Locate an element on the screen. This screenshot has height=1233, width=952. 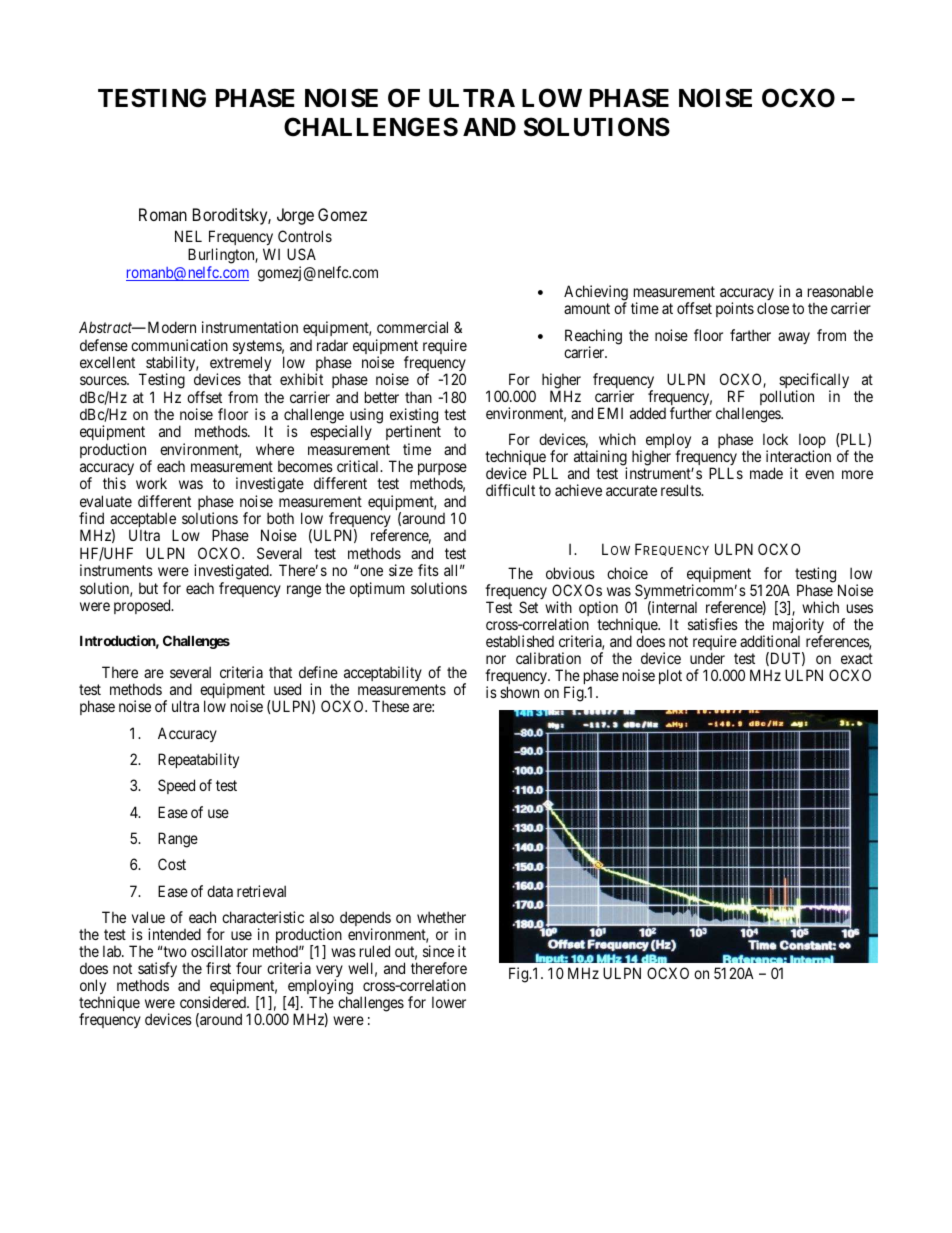
majority is located at coordinates (797, 627).
